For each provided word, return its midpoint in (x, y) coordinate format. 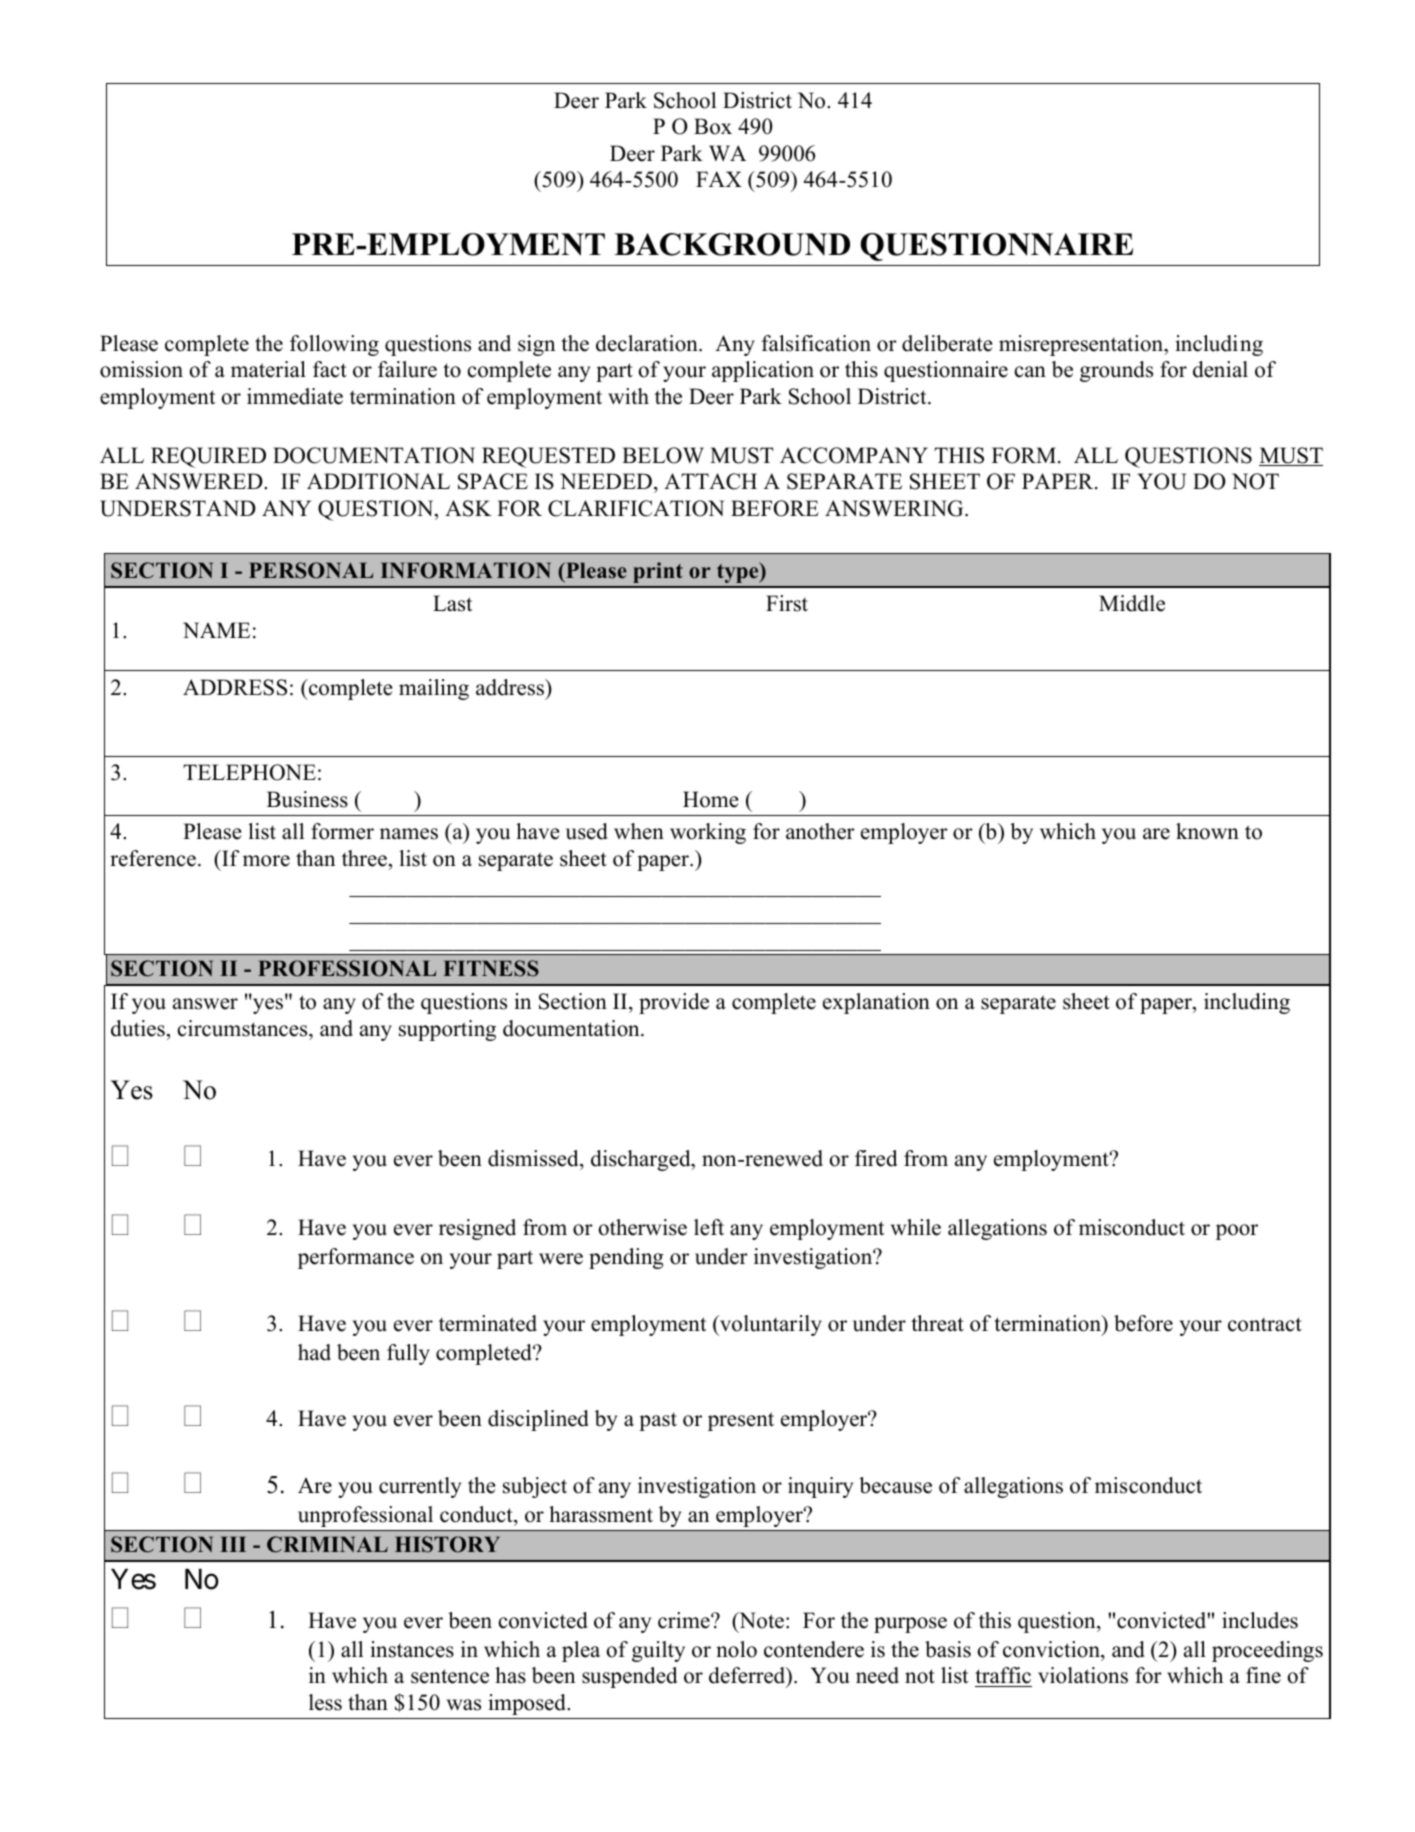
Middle (1132, 603)
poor (1237, 1232)
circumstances (244, 1028)
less (325, 1702)
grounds (1116, 371)
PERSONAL (311, 570)
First (787, 603)
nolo (736, 1649)
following (334, 345)
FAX (719, 179)
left (709, 1227)
